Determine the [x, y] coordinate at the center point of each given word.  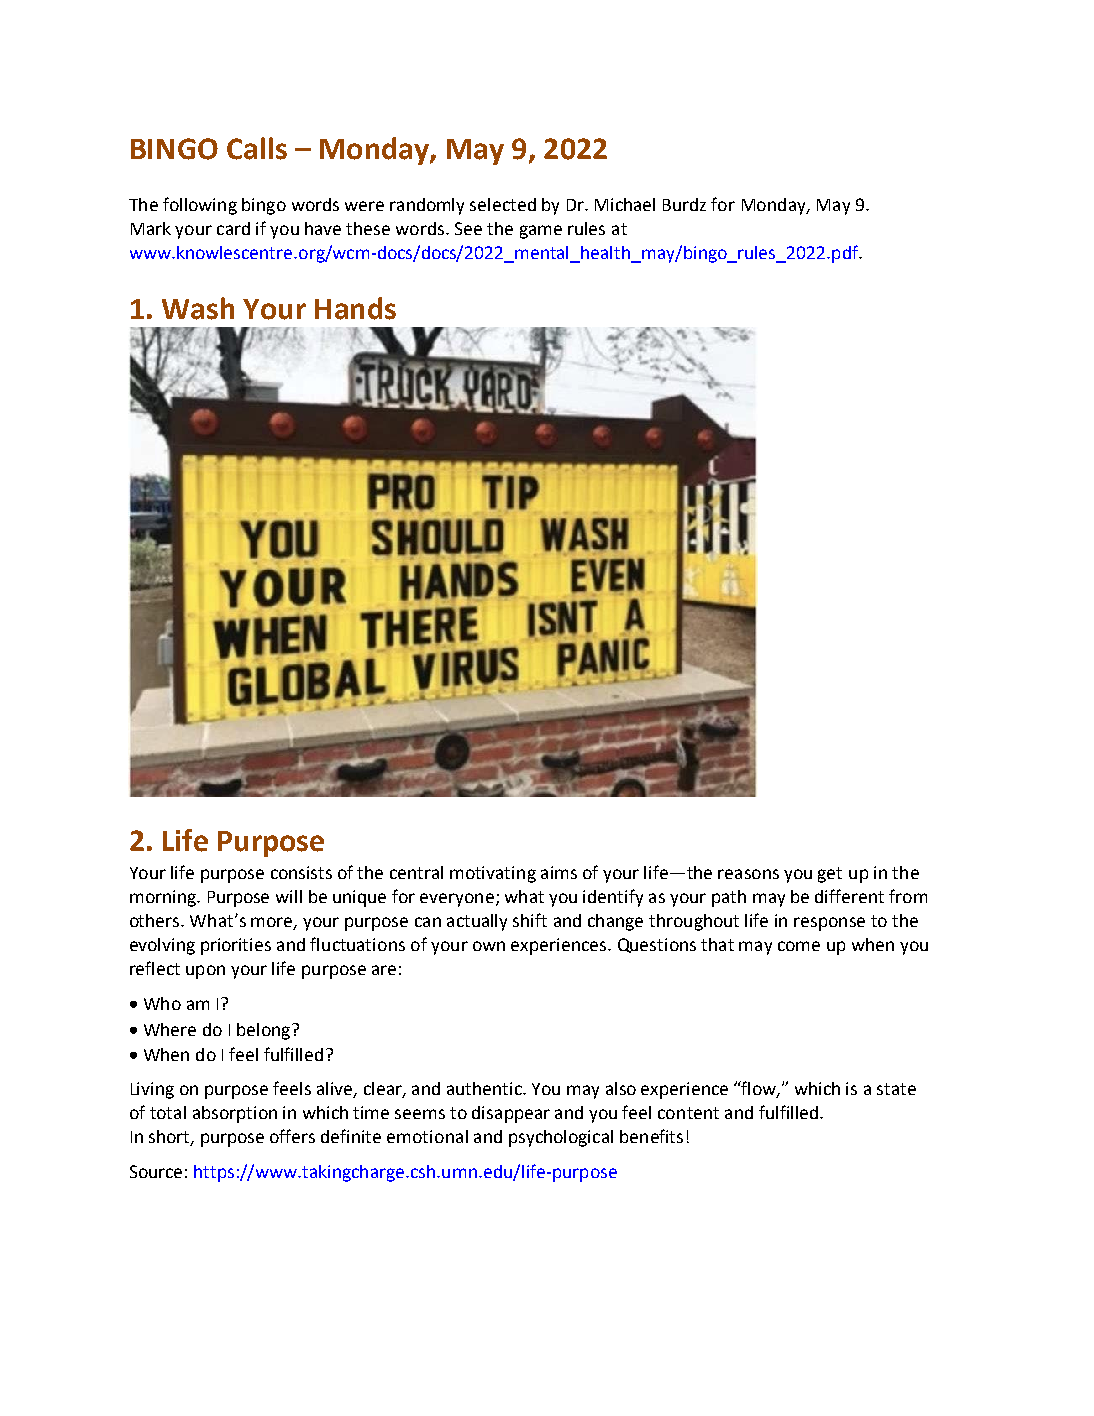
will [289, 896]
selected [503, 204]
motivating [493, 874]
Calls [257, 148]
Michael [625, 204]
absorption [235, 1114]
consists [301, 872]
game [541, 232]
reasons [748, 874]
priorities [236, 946]
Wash [198, 308]
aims [559, 872]
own [489, 946]
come [799, 946]
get [830, 875]
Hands [355, 308]
